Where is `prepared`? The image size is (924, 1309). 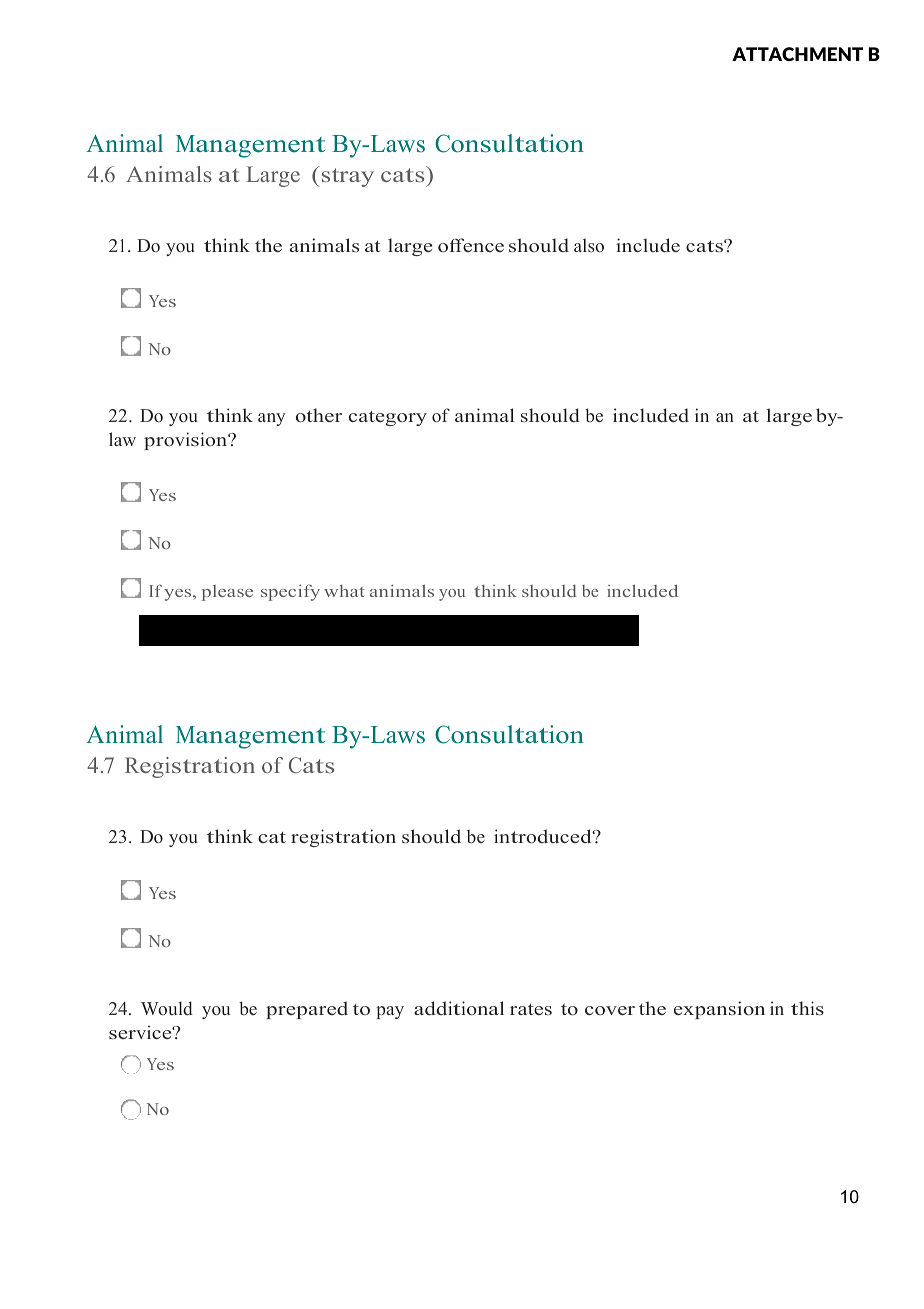
prepared is located at coordinates (307, 1010).
